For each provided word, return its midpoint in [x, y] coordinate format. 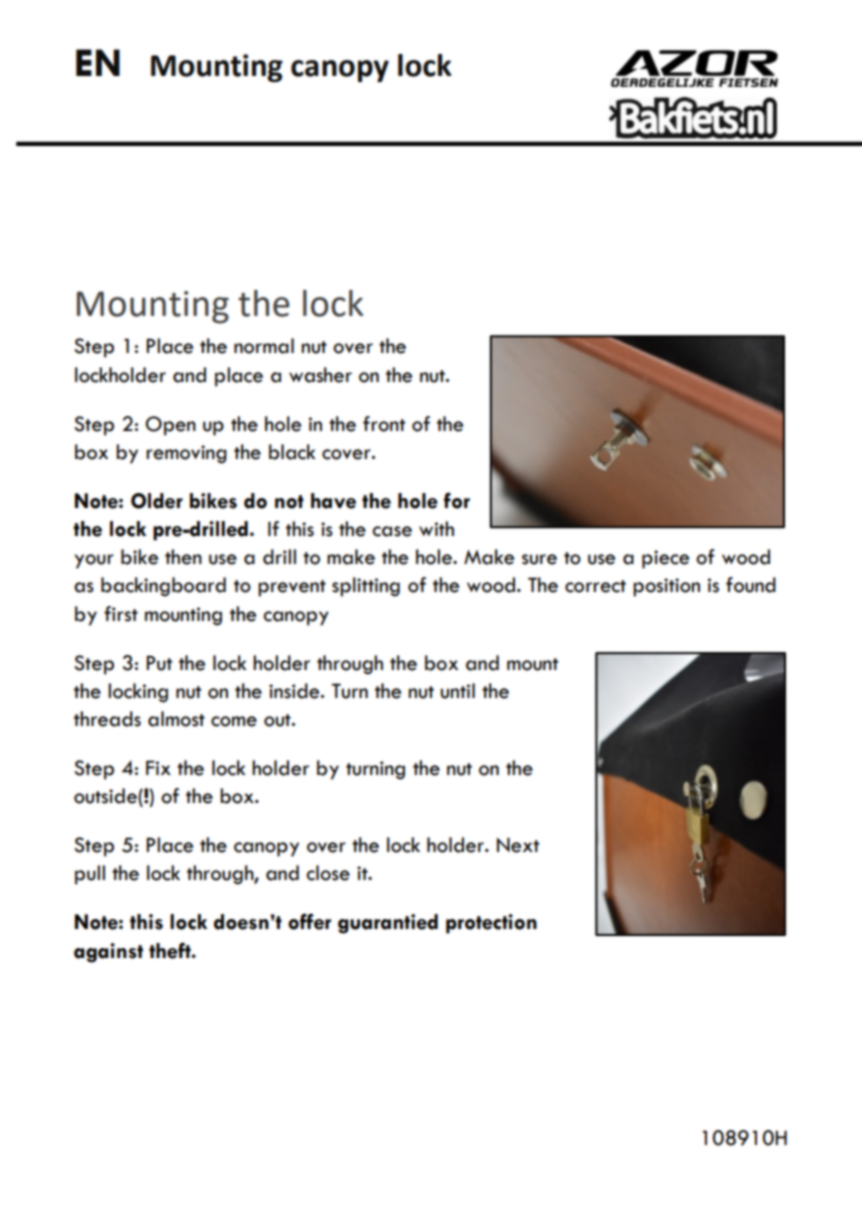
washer [320, 375]
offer [309, 921]
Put [159, 663]
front [384, 424]
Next [518, 845]
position [666, 587]
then [183, 557]
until [458, 691]
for [457, 500]
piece [665, 559]
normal [264, 346]
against [108, 953]
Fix [158, 767]
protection [491, 924]
